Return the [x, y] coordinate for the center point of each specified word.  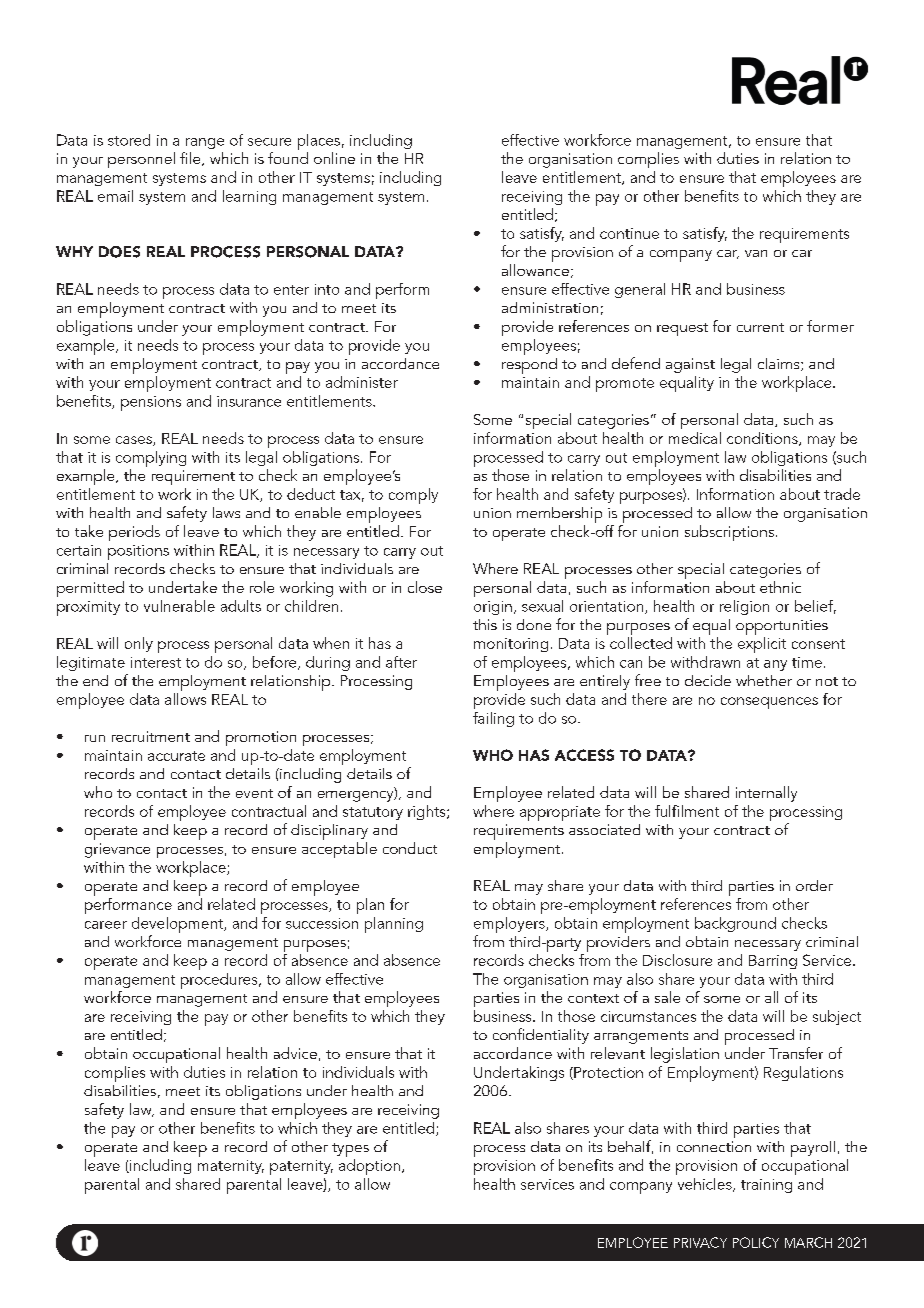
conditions [763, 439]
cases [135, 441]
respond [529, 366]
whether [764, 680]
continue [629, 233]
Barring [773, 962]
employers [510, 925]
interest [156, 662]
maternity [231, 1167]
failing [493, 719]
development [178, 925]
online [334, 158]
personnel [141, 160]
